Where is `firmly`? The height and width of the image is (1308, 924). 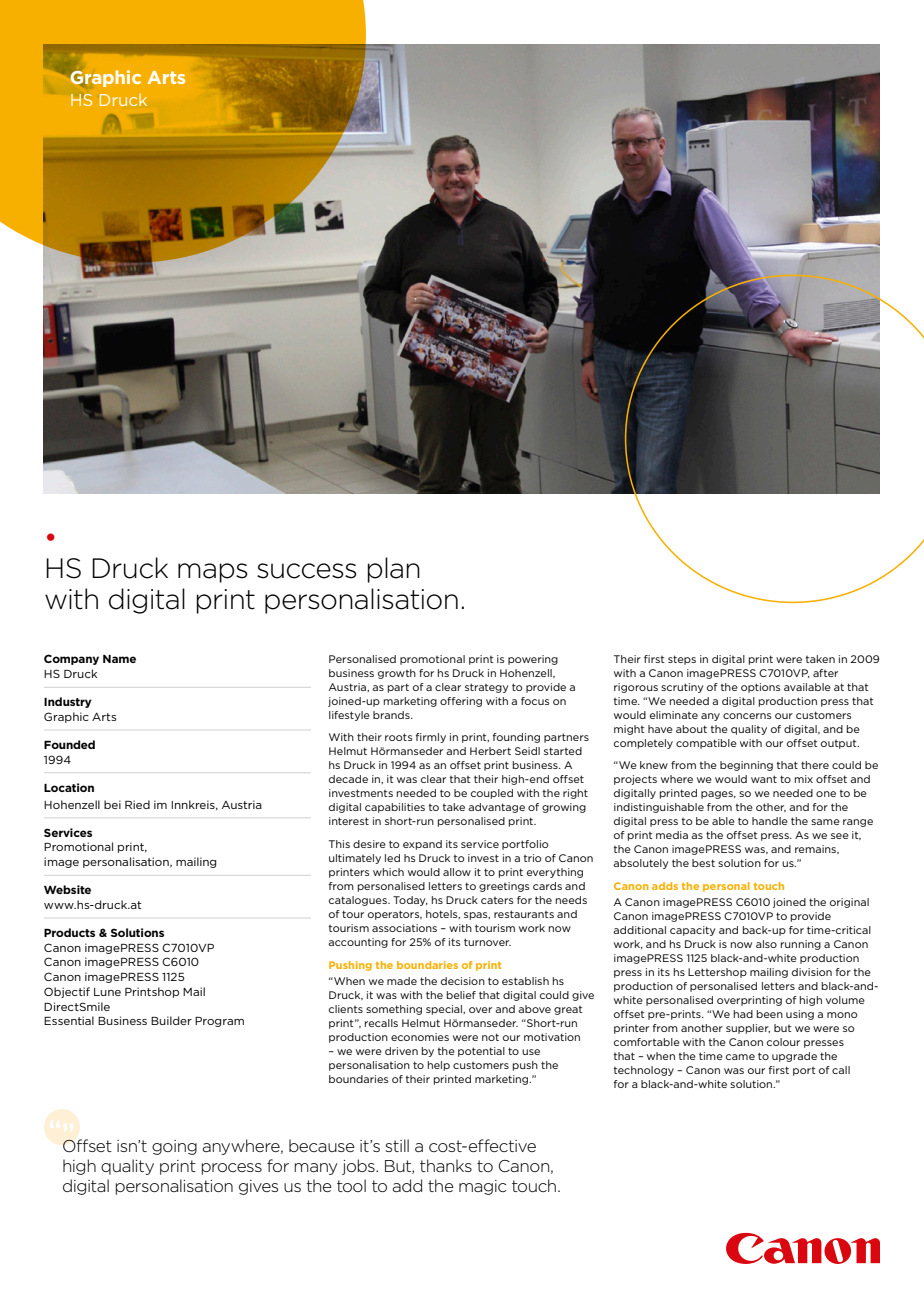 firmly is located at coordinates (431, 738).
